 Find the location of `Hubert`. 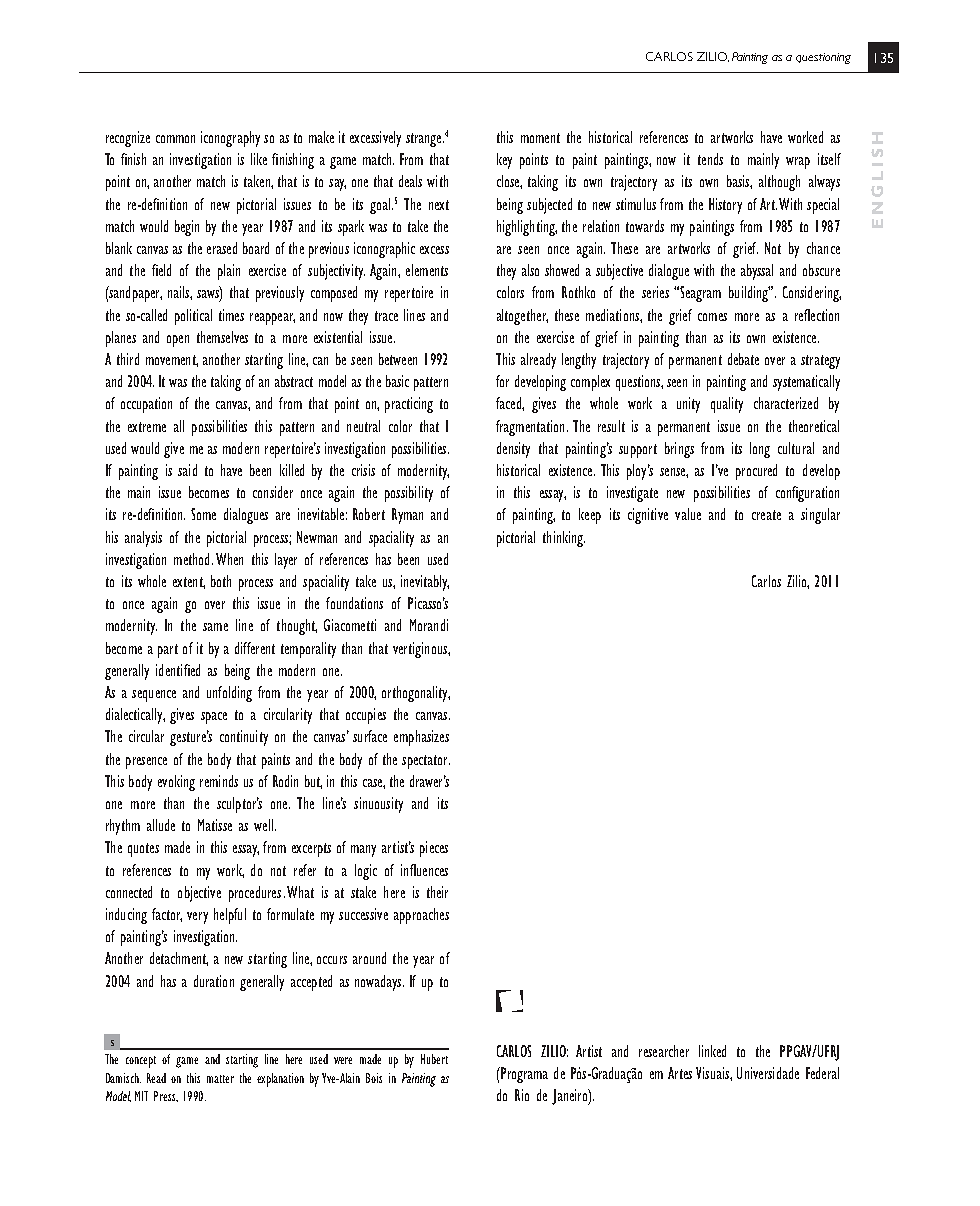

Hubert is located at coordinates (434, 1059).
